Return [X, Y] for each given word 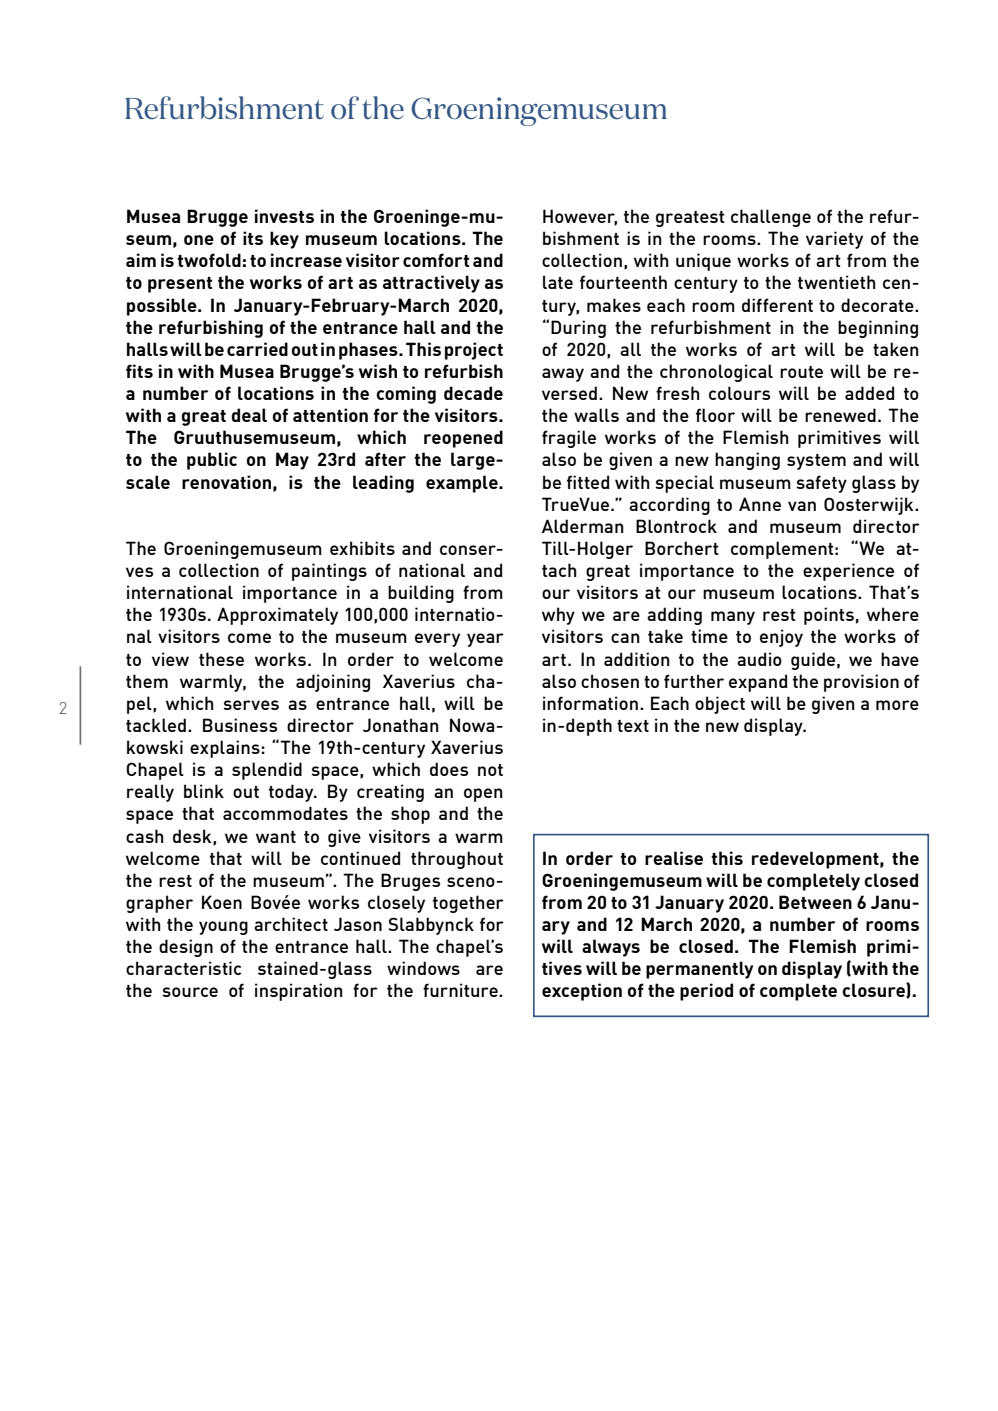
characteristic [183, 968]
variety [834, 240]
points [829, 616]
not [490, 770]
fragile [569, 439]
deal [249, 415]
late [558, 282]
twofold [209, 260]
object [720, 705]
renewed [840, 415]
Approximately [277, 616]
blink [204, 791]
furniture [461, 990]
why [558, 616]
